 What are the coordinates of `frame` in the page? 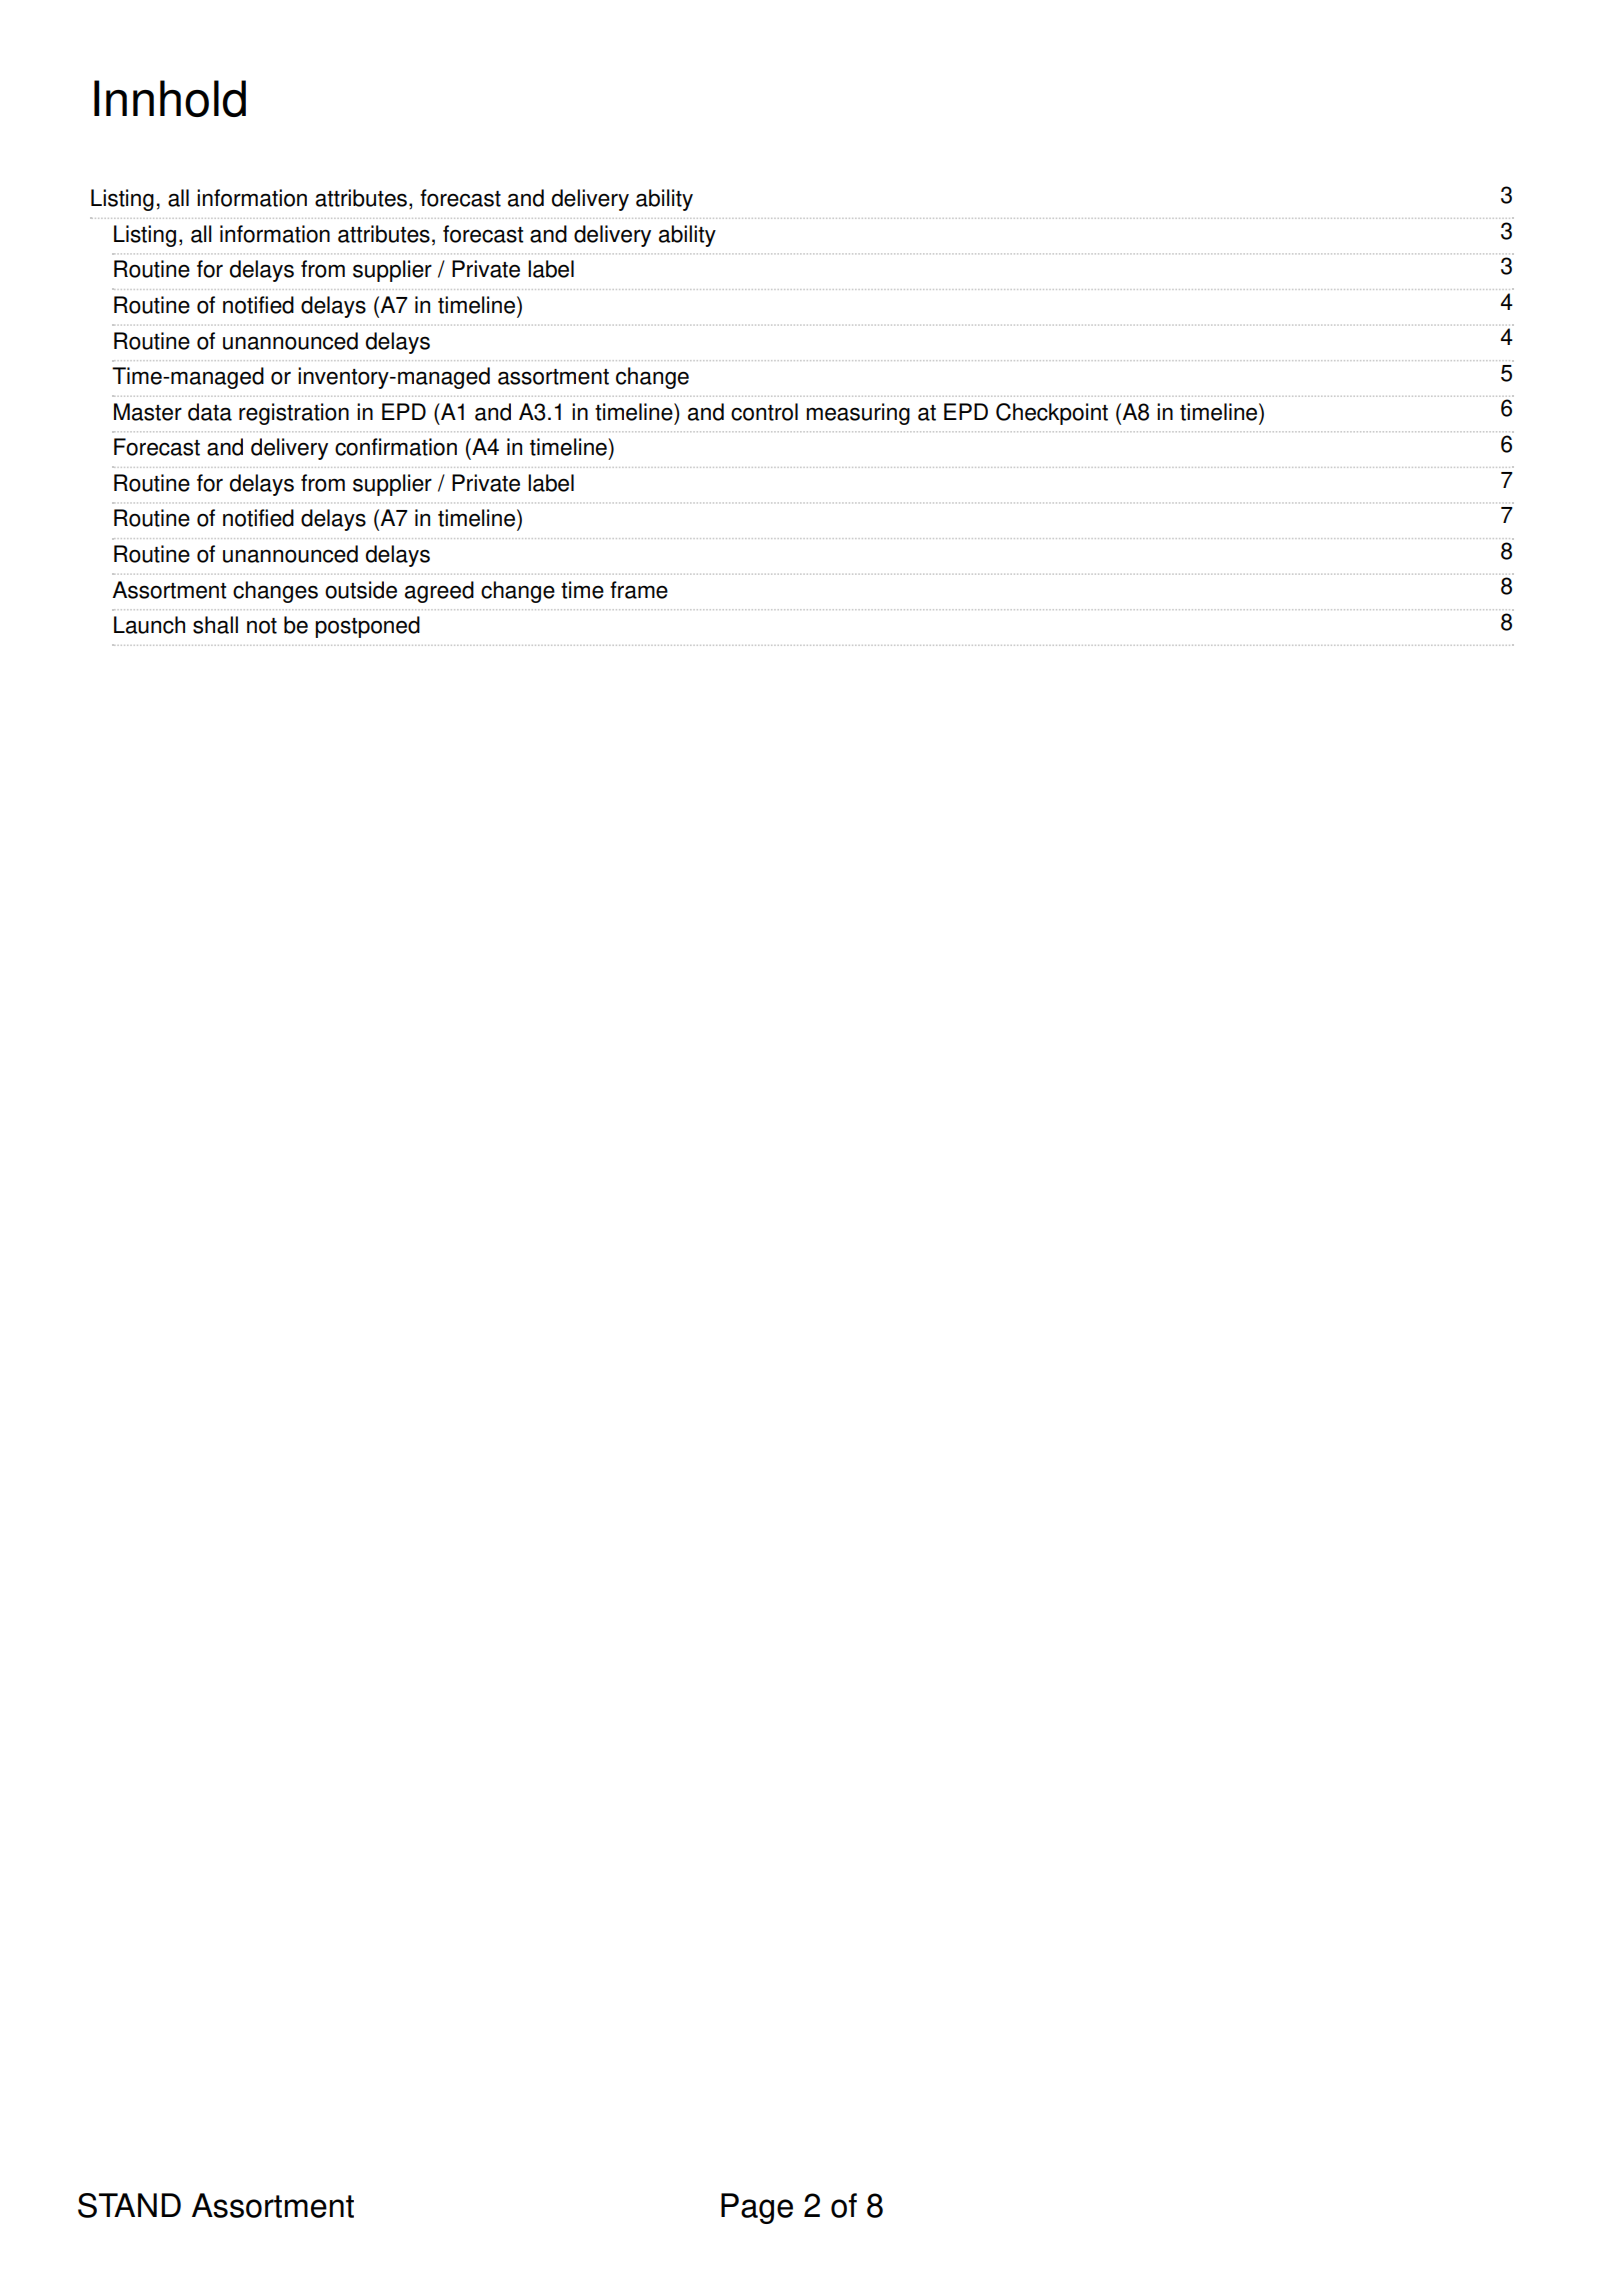 It's located at (639, 590).
